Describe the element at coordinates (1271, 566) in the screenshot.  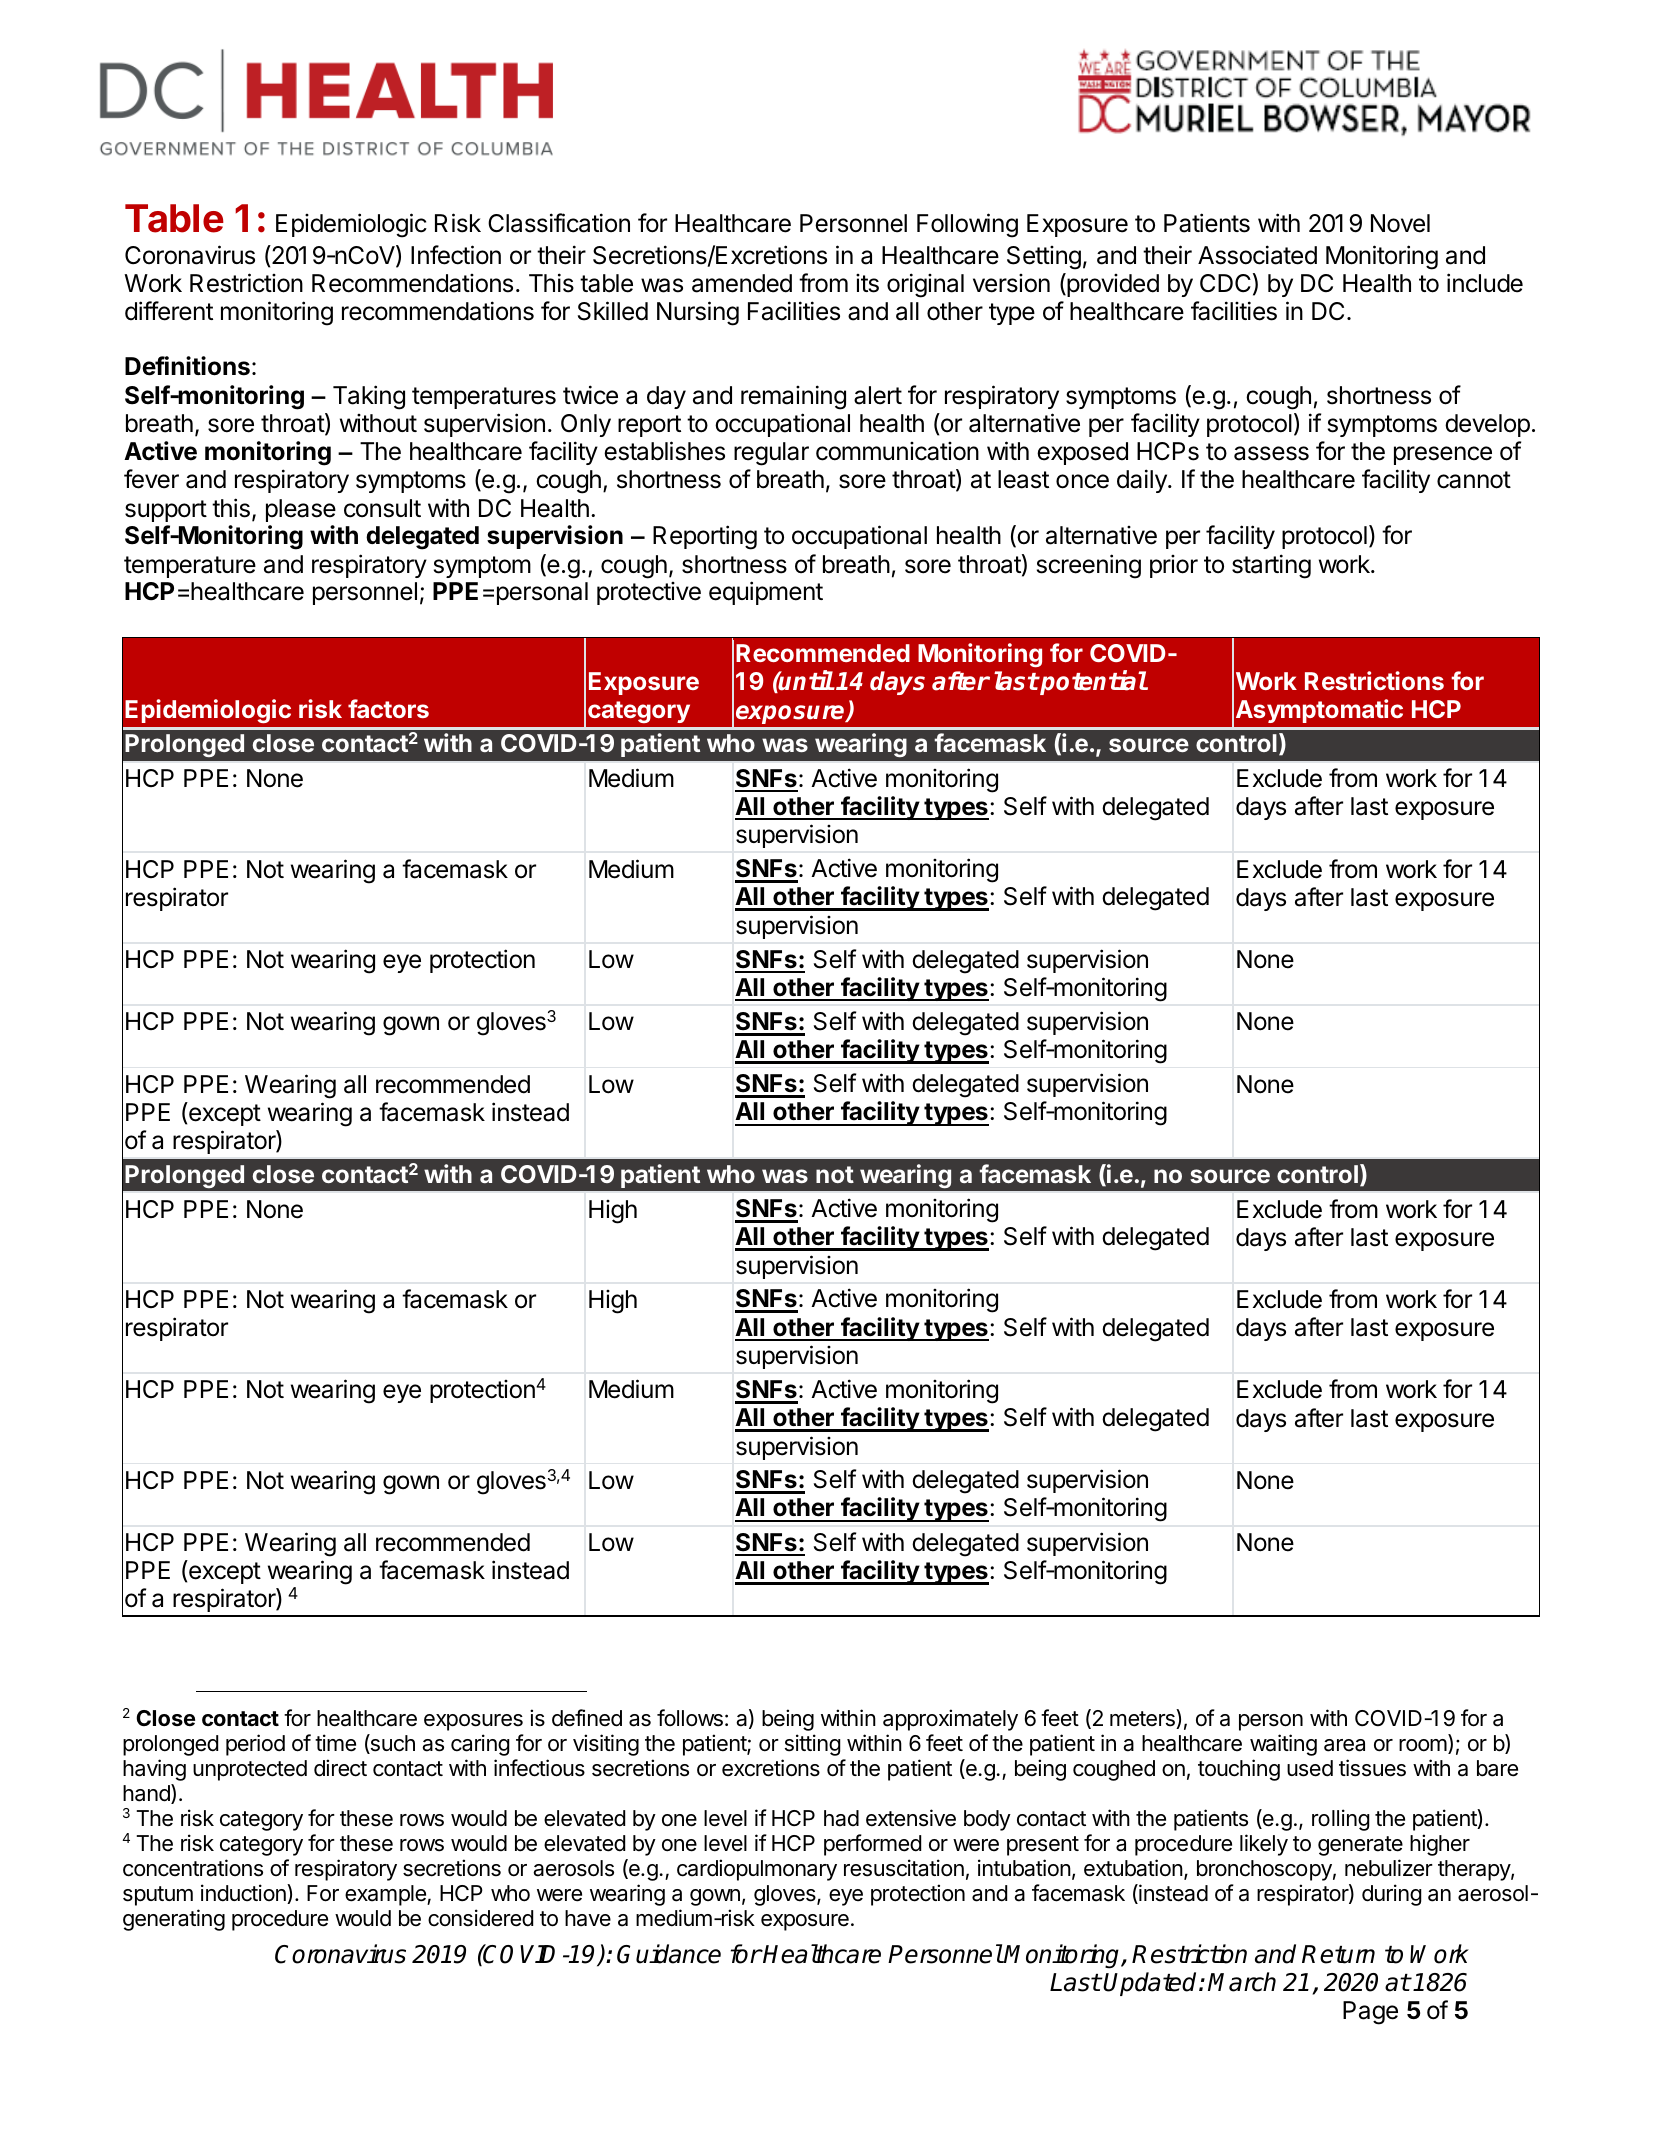
I see `starting` at that location.
